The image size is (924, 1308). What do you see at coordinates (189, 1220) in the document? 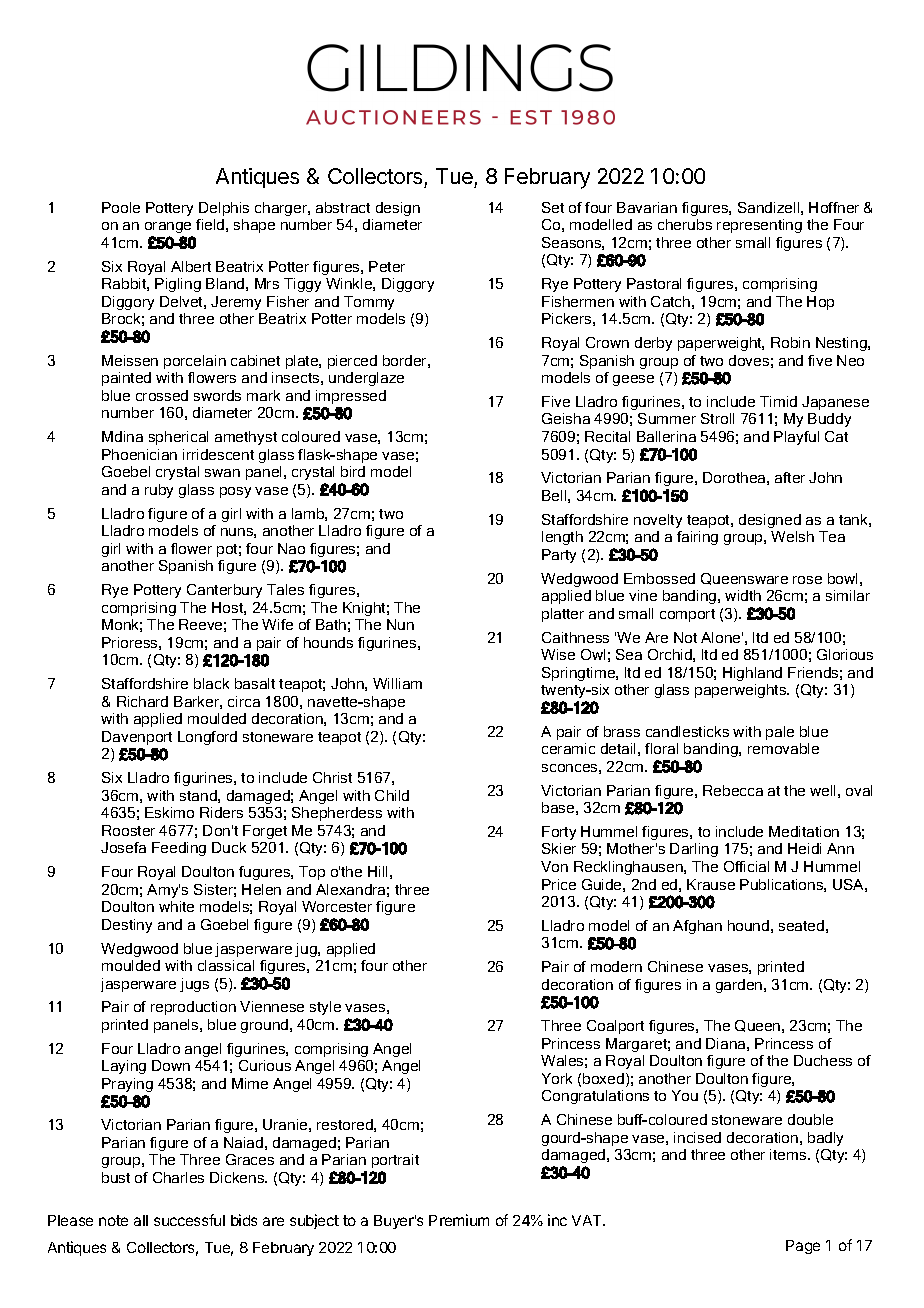
I see `successful` at bounding box center [189, 1220].
